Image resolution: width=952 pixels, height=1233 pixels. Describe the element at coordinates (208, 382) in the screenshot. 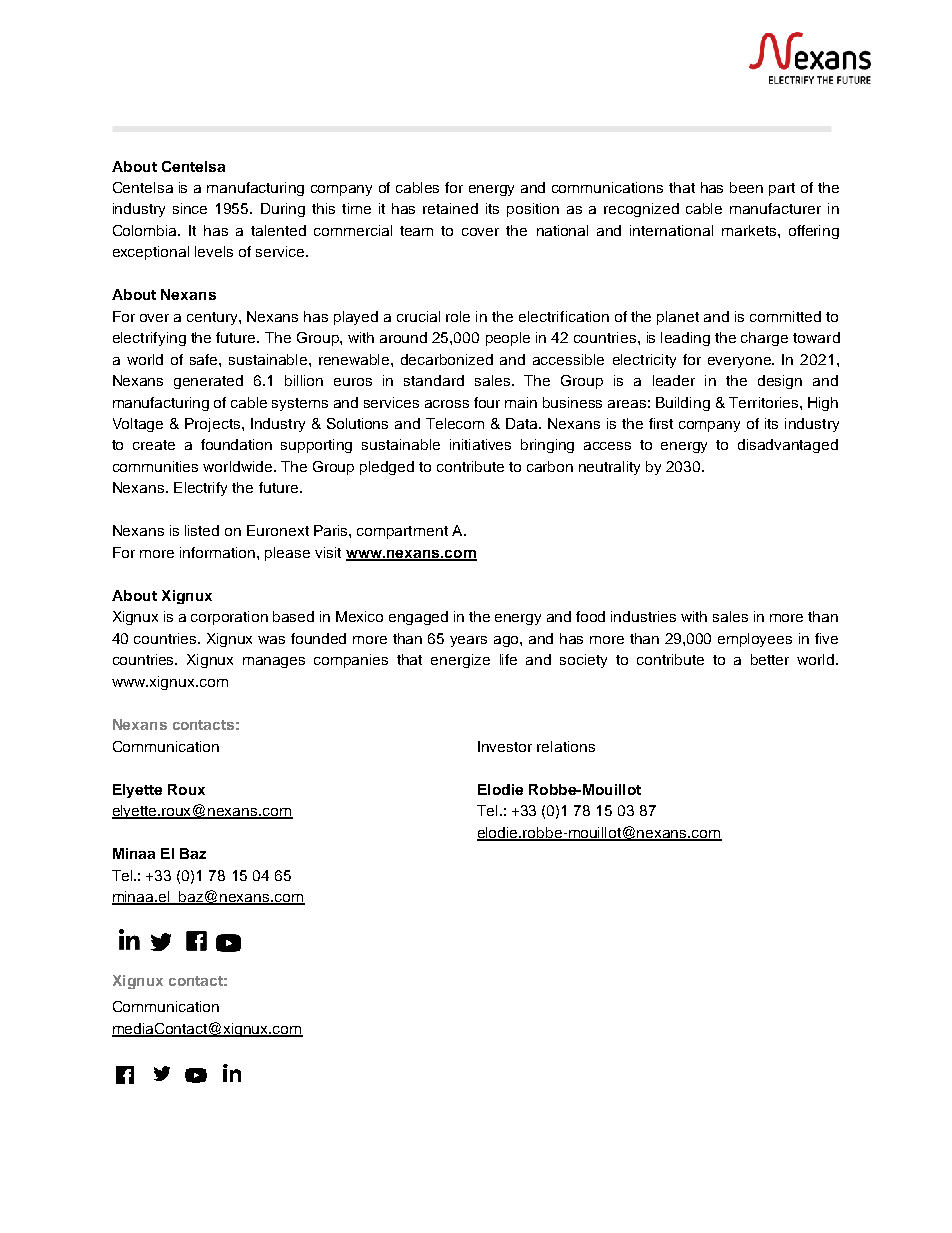

I see `generated` at that location.
